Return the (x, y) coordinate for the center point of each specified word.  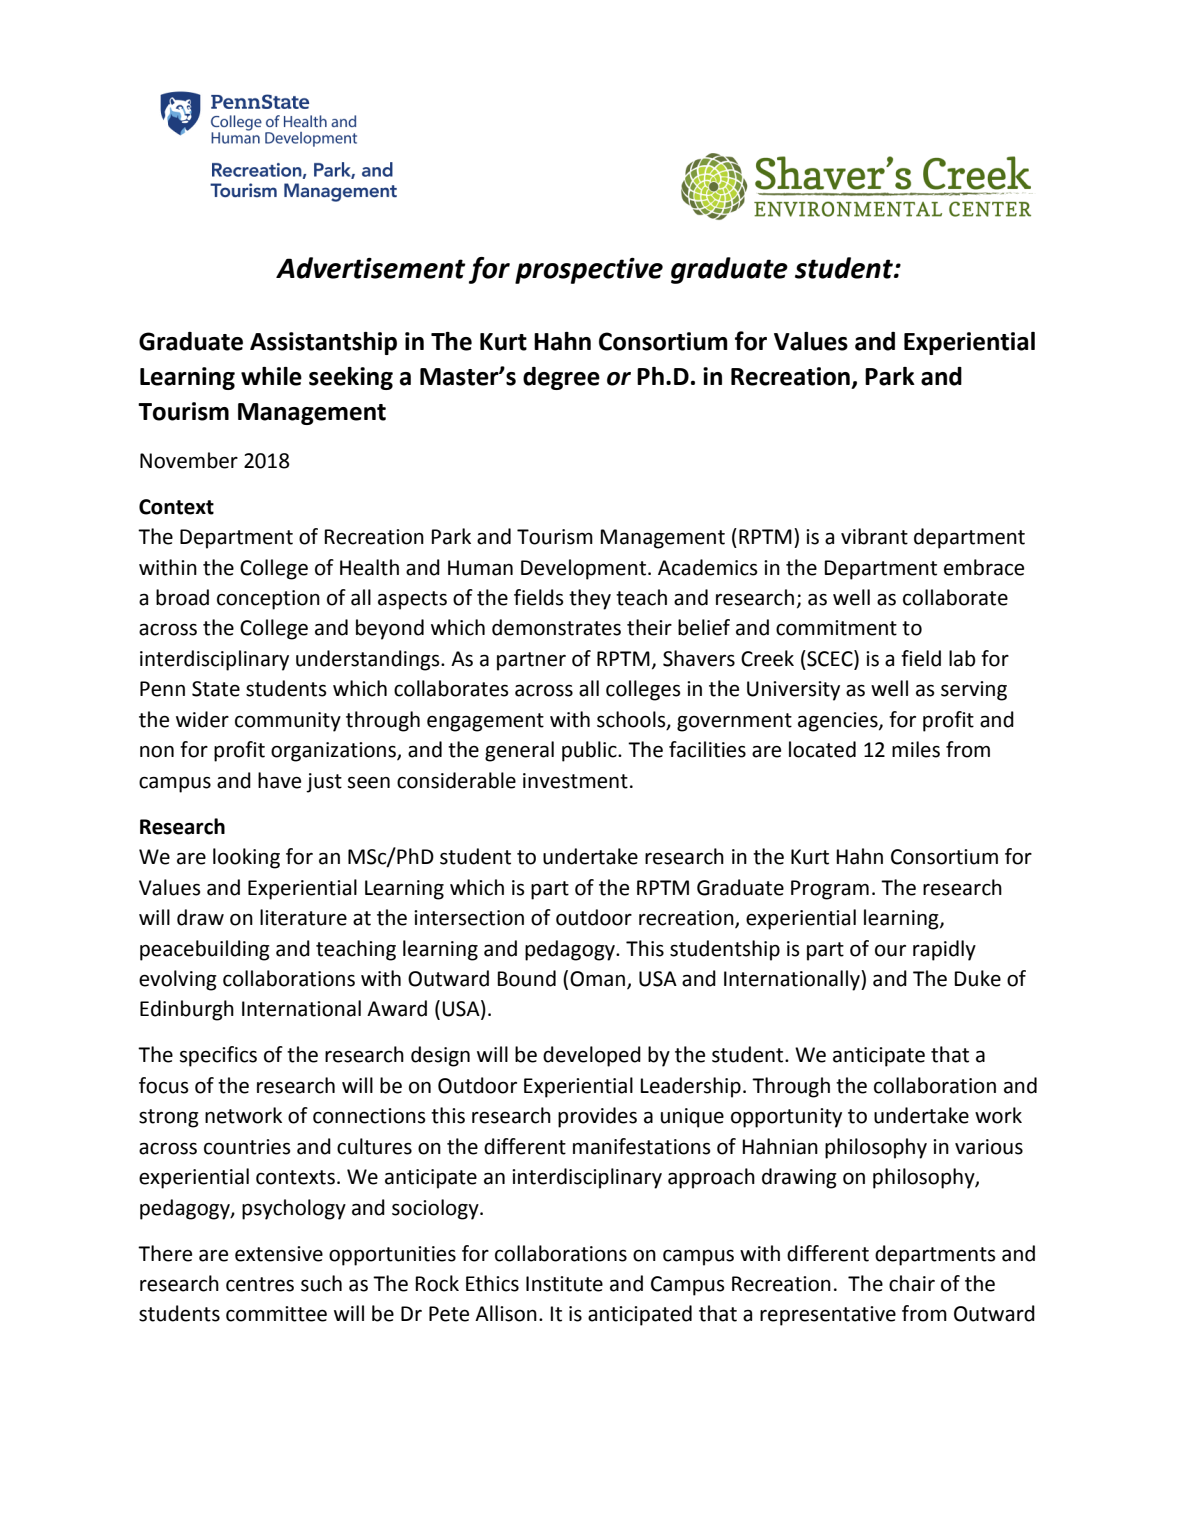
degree (561, 378)
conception (268, 600)
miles (916, 749)
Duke (978, 978)
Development (585, 569)
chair (912, 1283)
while (271, 376)
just (324, 783)
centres (260, 1284)
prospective (589, 271)
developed (592, 1056)
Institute (564, 1284)
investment (575, 781)
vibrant (874, 536)
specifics (218, 1056)
